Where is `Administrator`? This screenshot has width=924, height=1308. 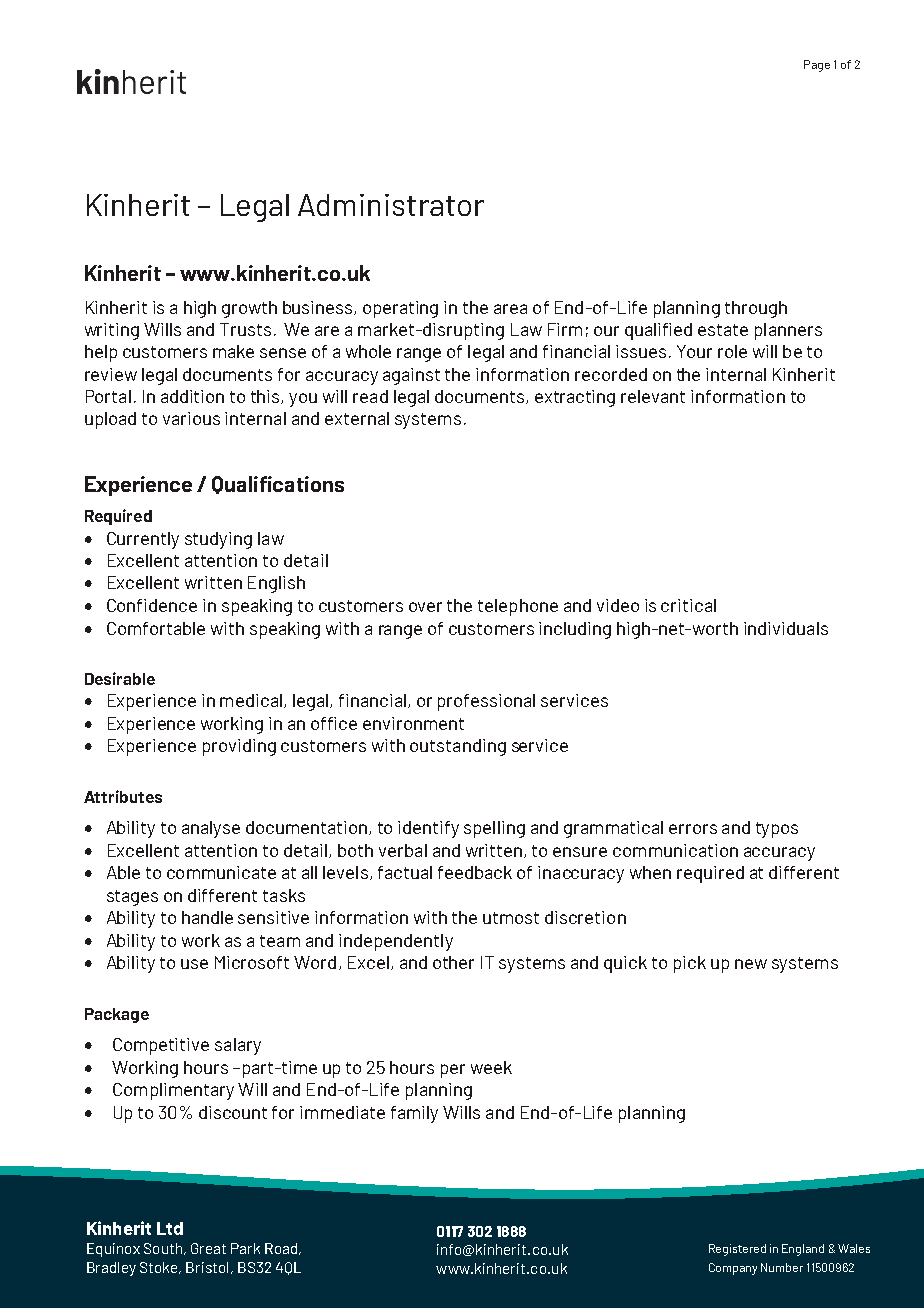
Administrator is located at coordinates (391, 205).
